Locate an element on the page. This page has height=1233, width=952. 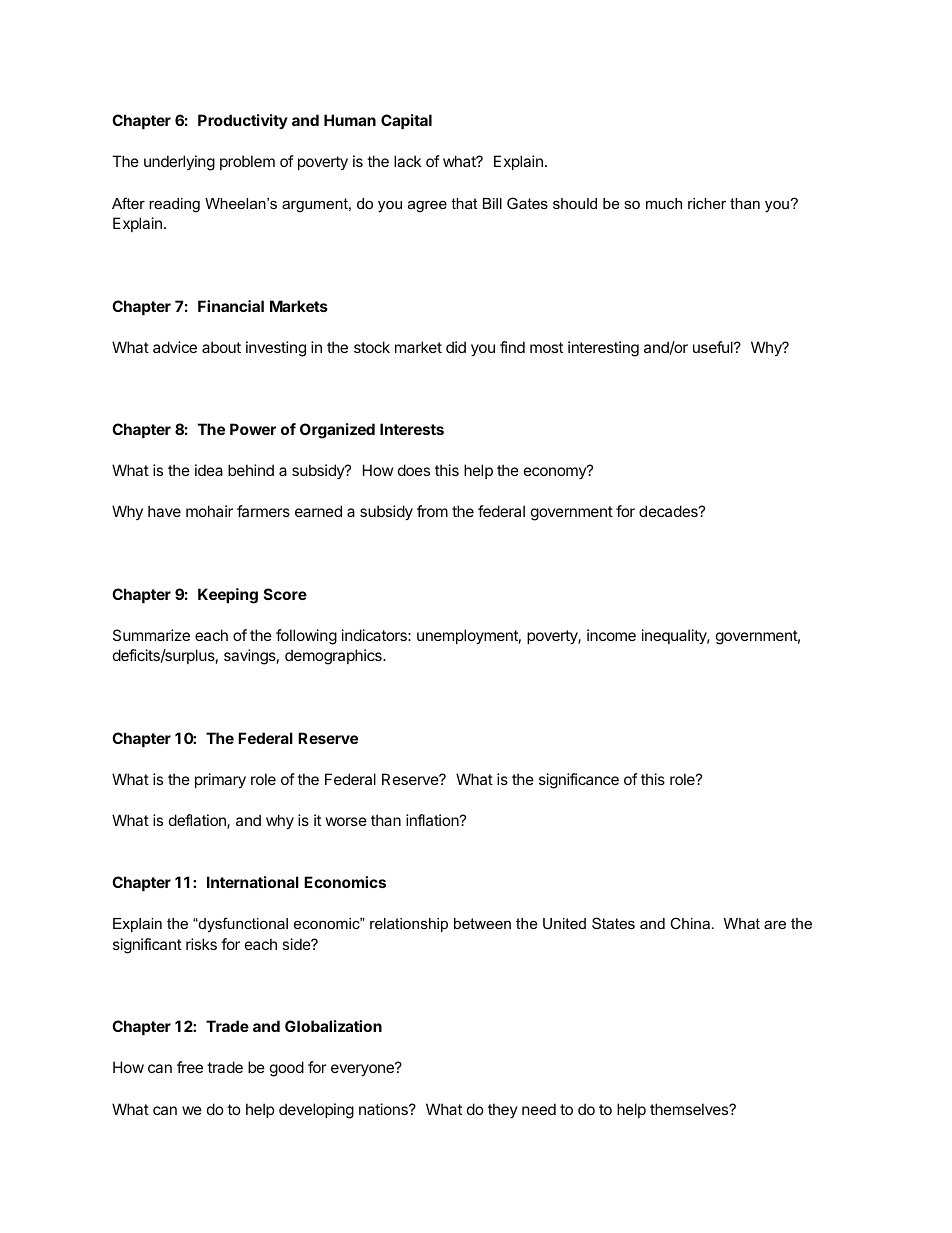
lack is located at coordinates (407, 161).
